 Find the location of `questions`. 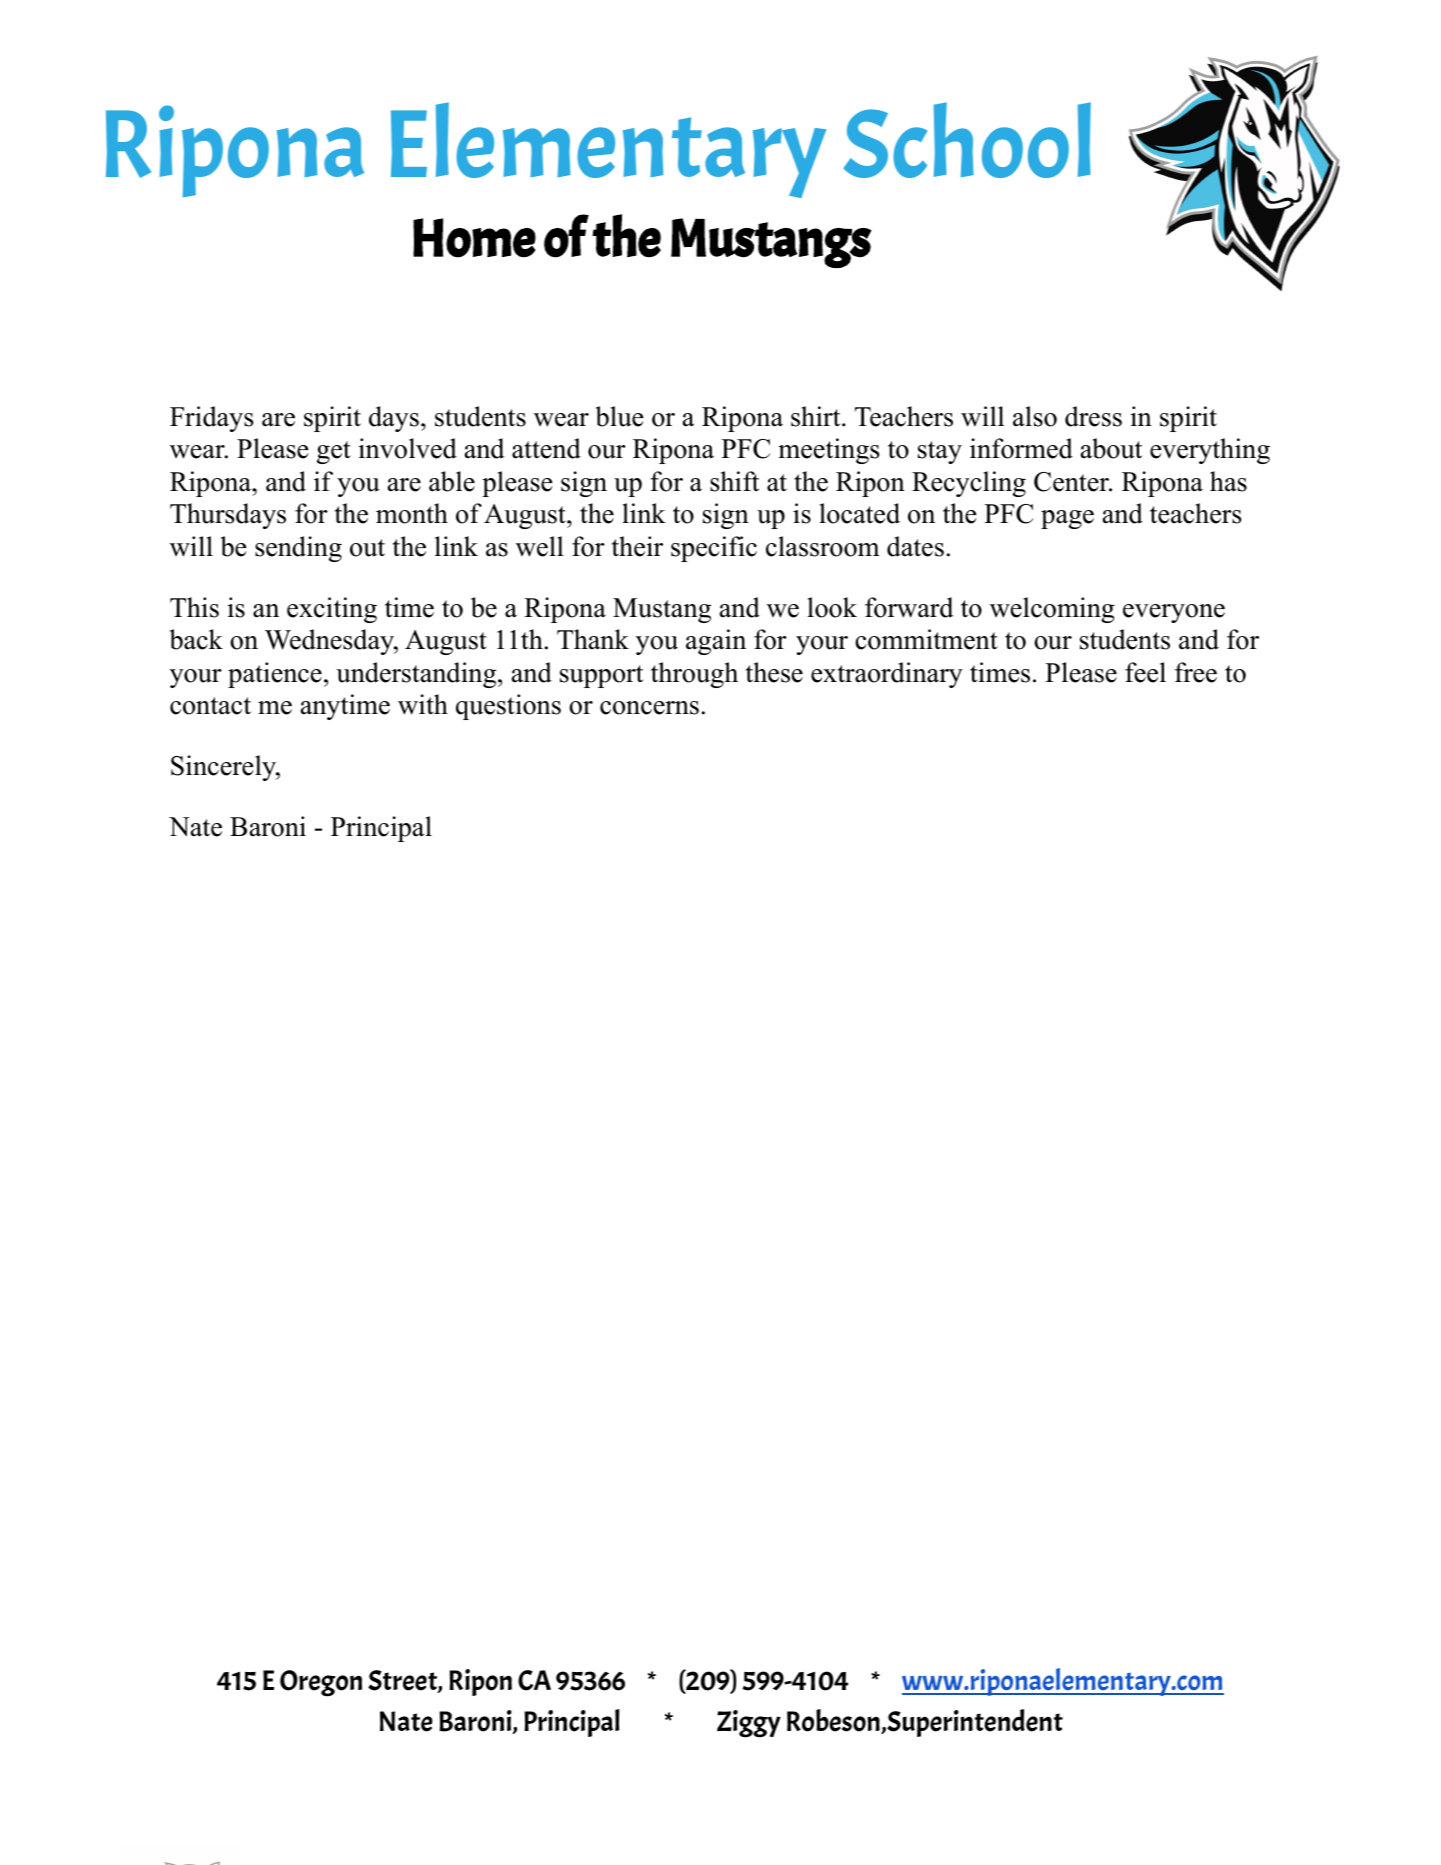

questions is located at coordinates (508, 707).
